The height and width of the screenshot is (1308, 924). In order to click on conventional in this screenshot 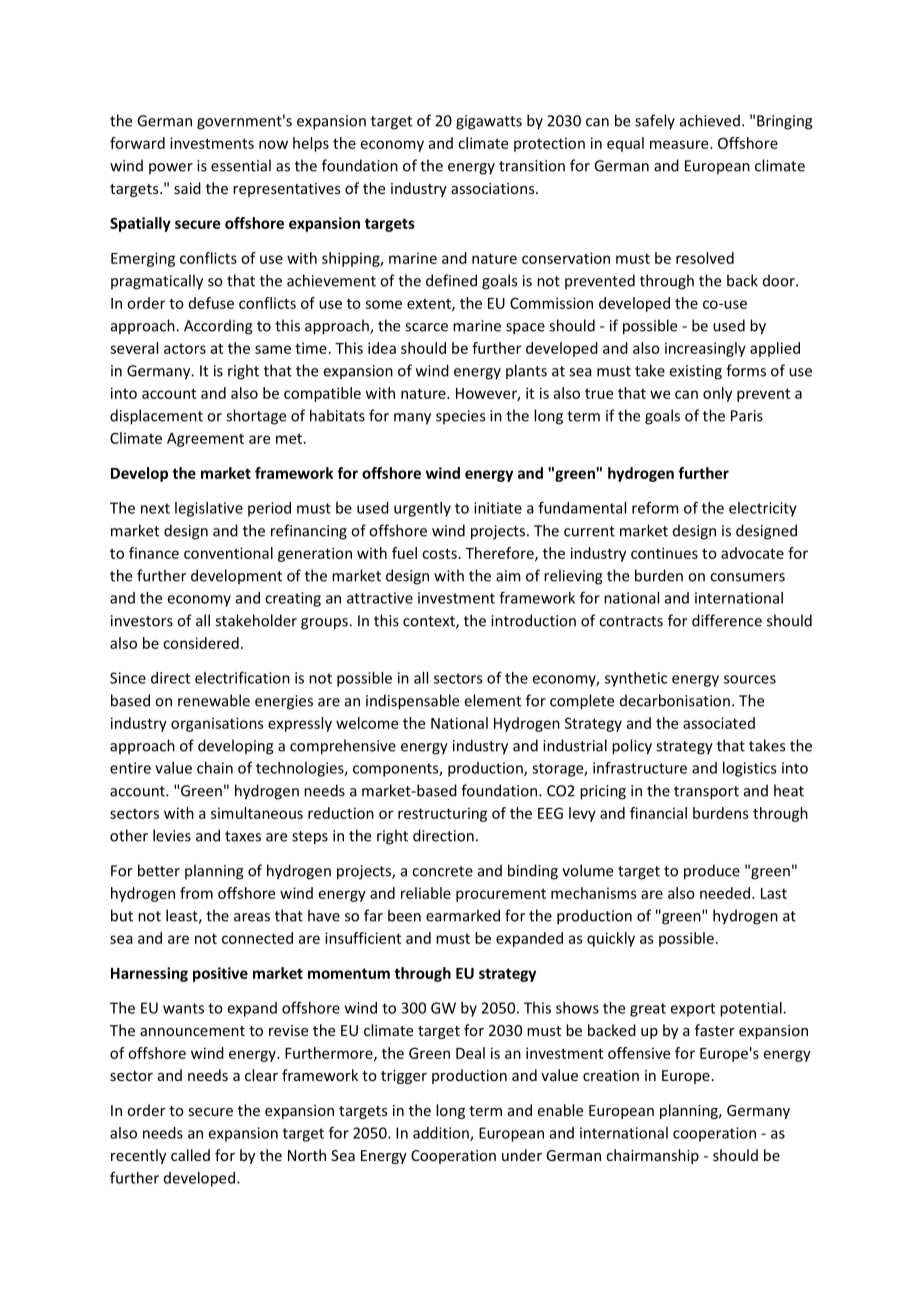, I will do `click(228, 553)`.
